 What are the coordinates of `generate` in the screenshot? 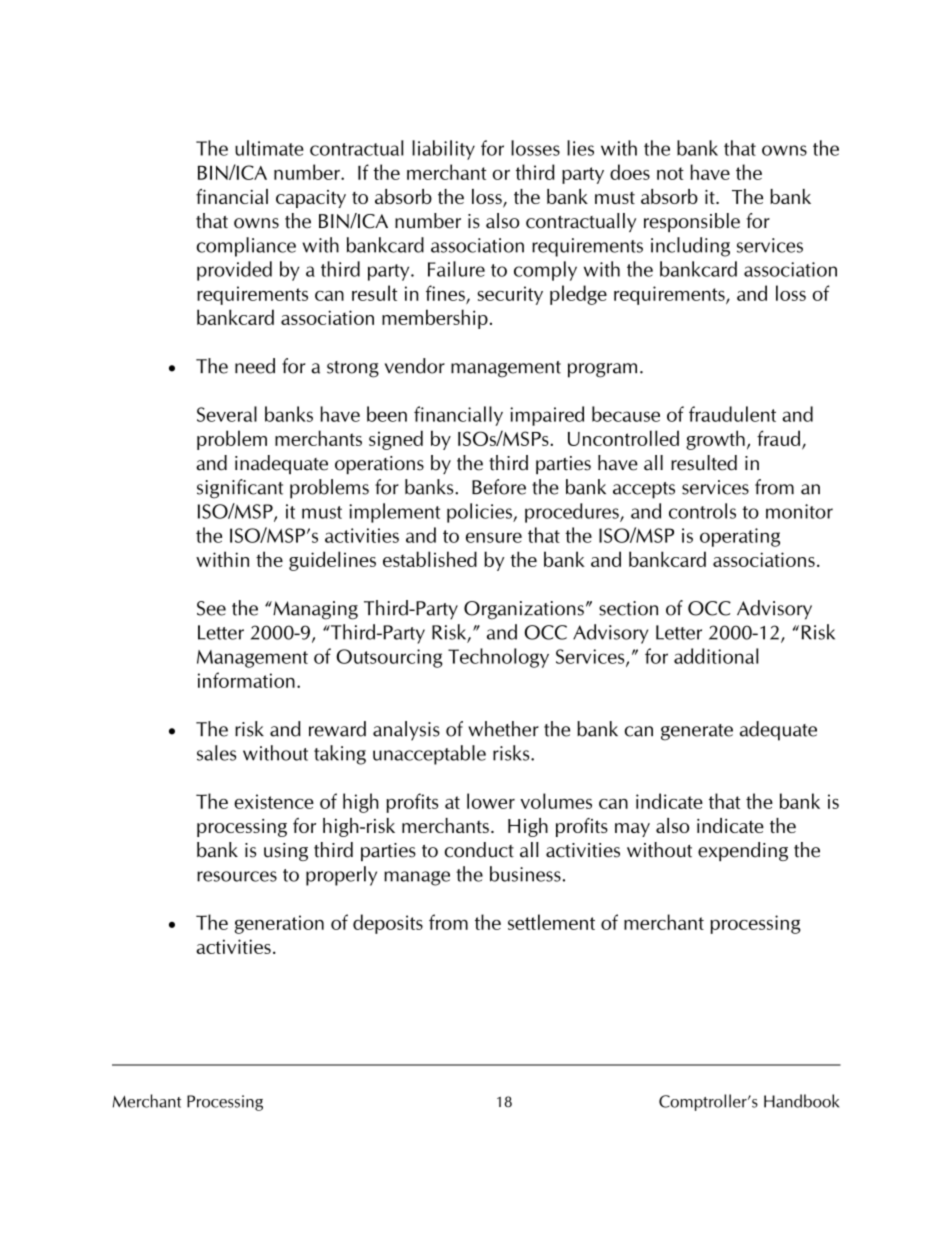 It's located at (697, 732).
